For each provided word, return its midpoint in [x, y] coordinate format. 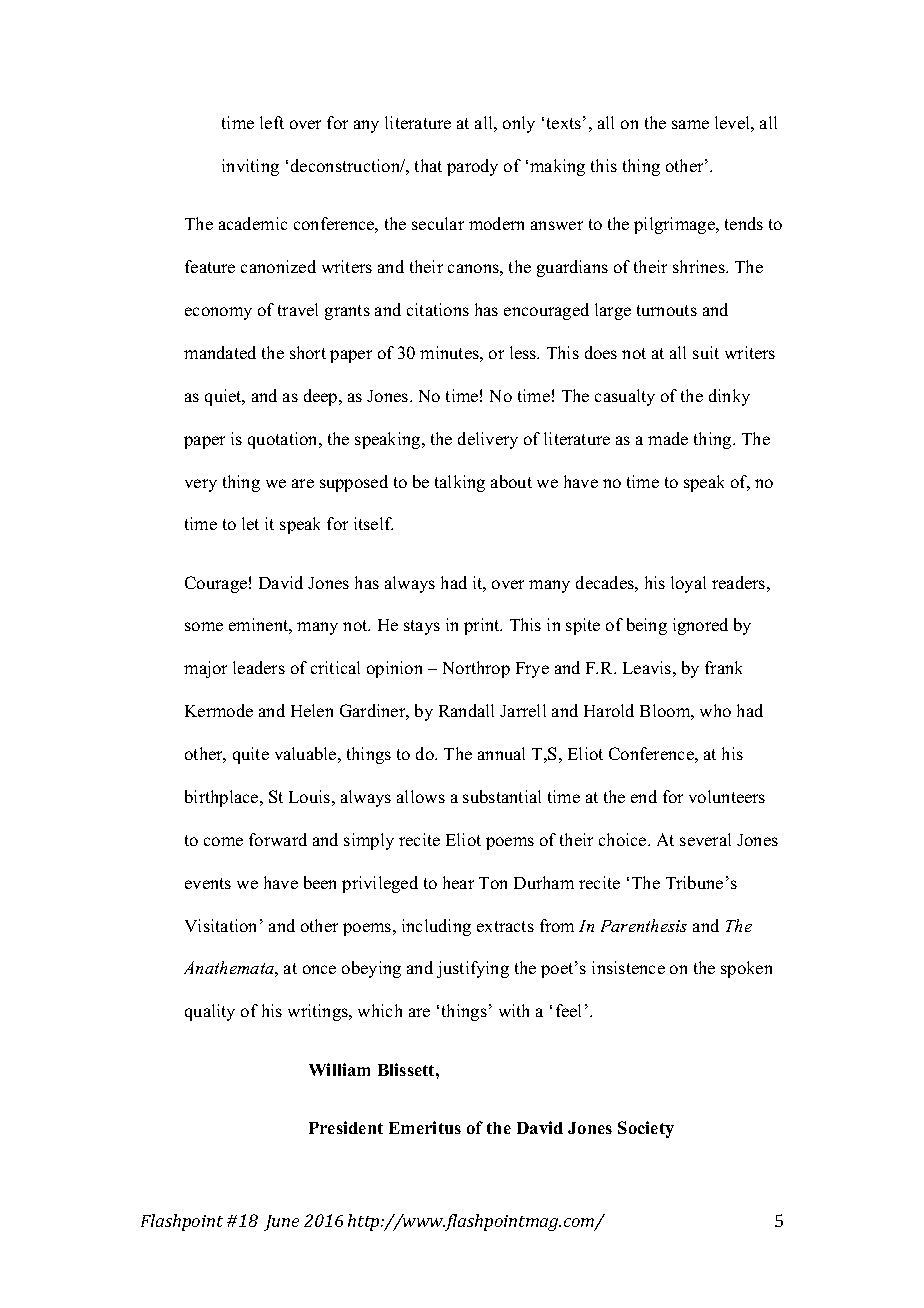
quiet [224, 397]
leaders [259, 667]
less [524, 352]
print [483, 626]
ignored [700, 626]
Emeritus [425, 1127]
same [690, 124]
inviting [250, 167]
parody [472, 167]
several [705, 839]
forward [278, 839]
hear [458, 882]
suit [706, 352]
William [339, 1069]
